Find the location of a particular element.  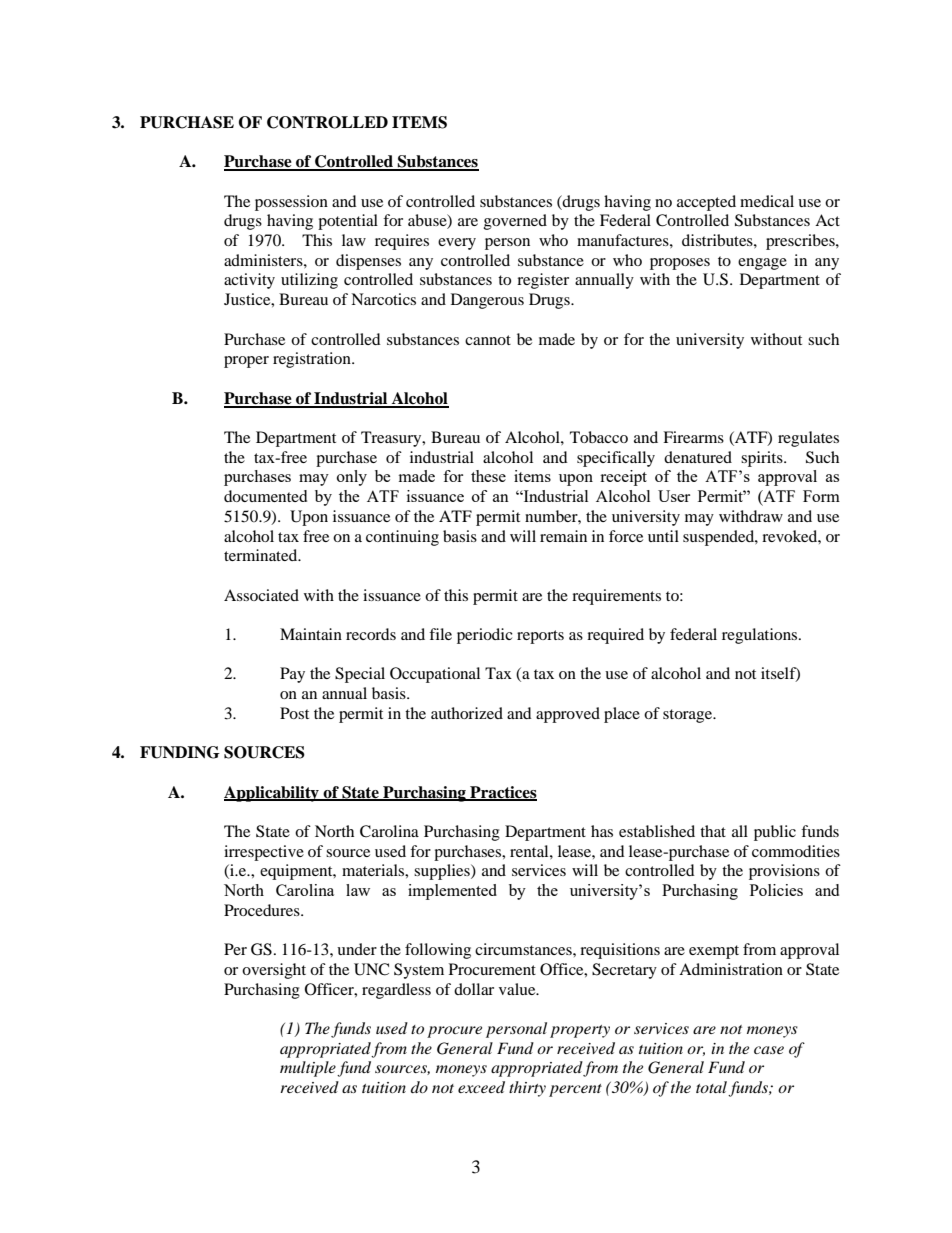

reports is located at coordinates (540, 637).
